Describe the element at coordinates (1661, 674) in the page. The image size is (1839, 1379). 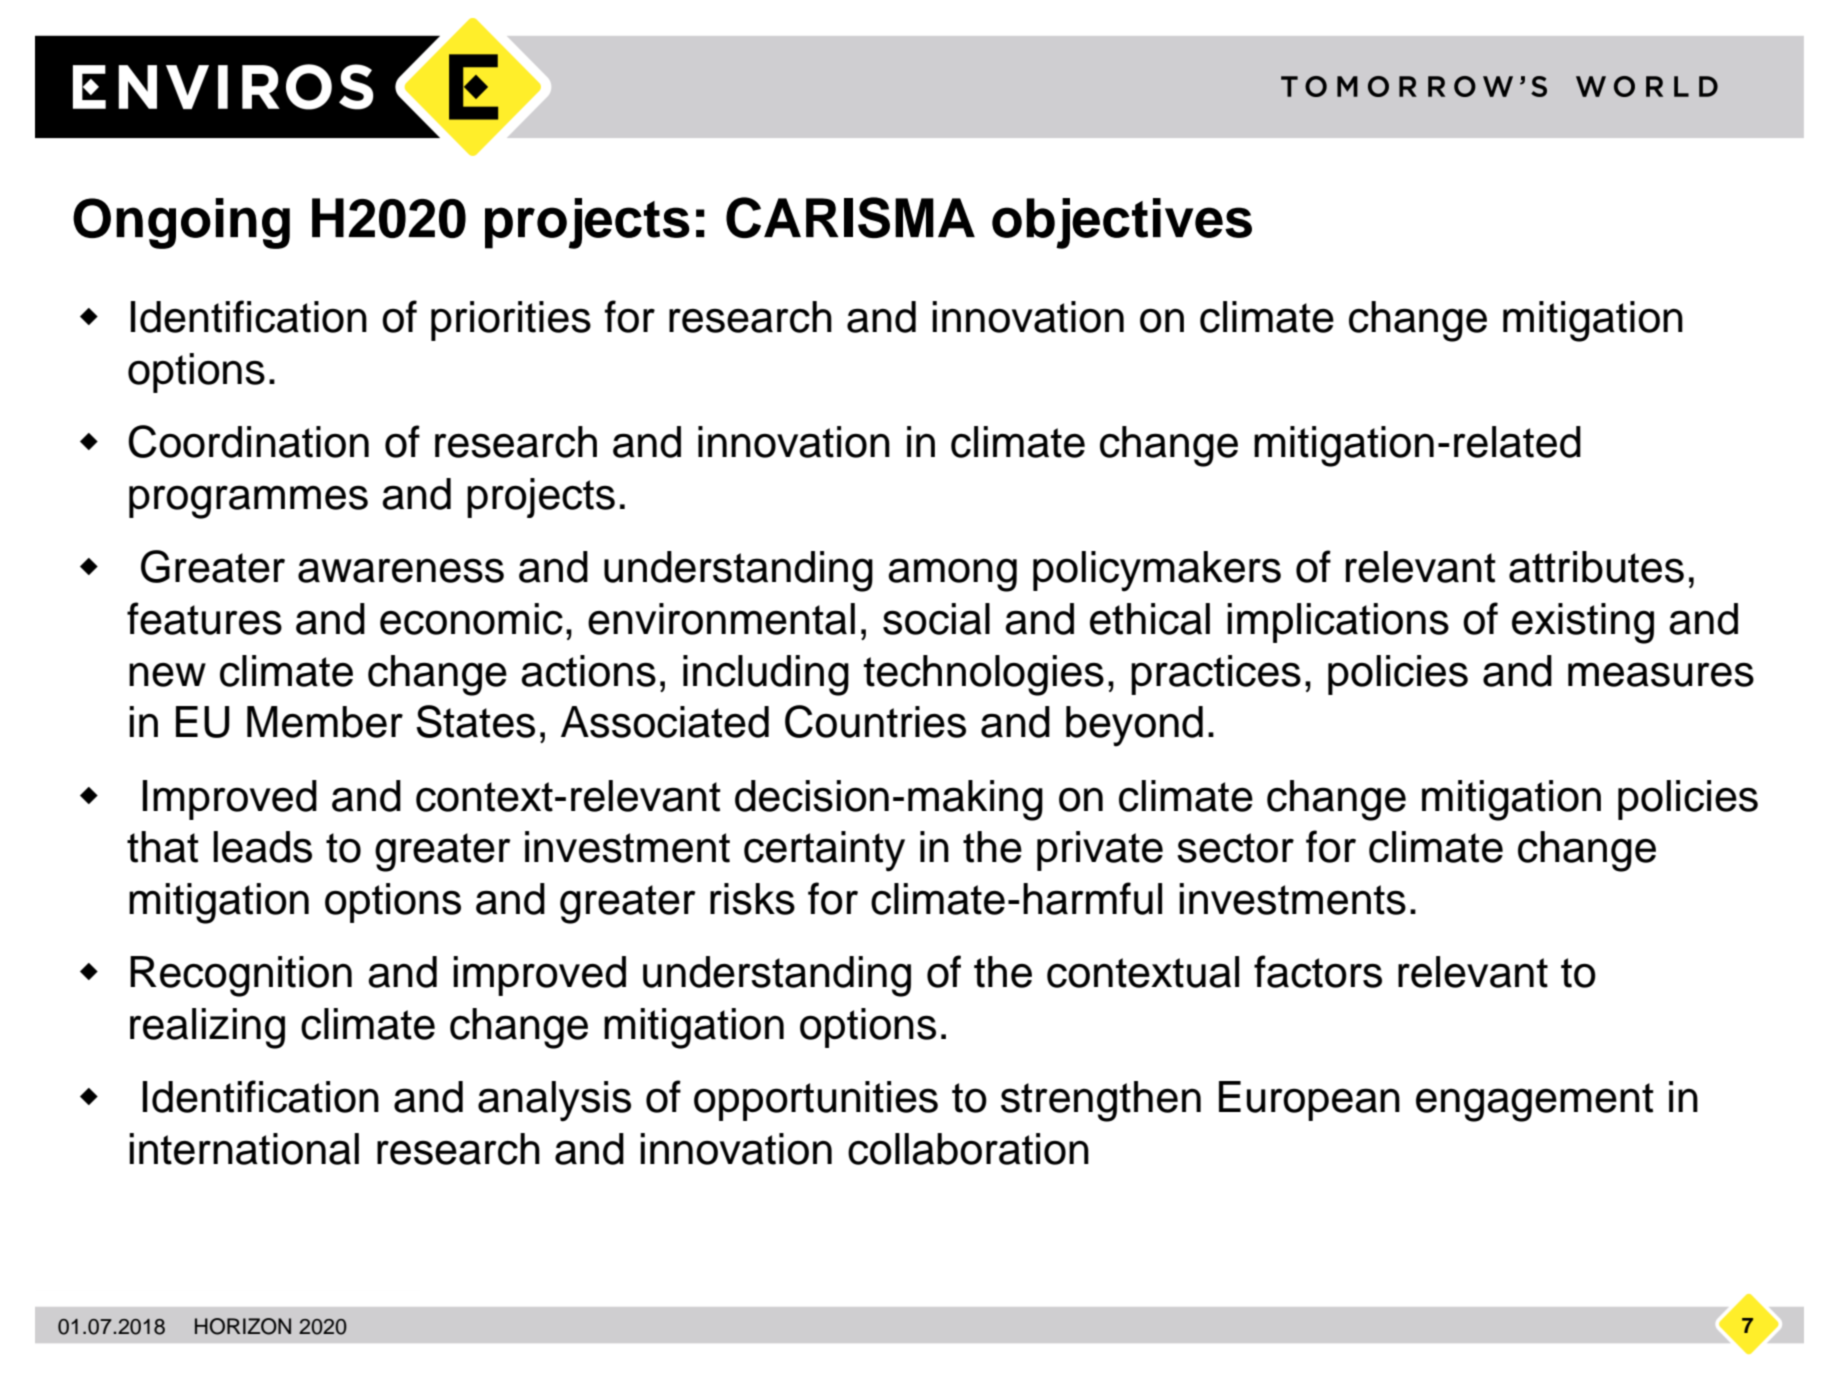
I see `measures` at that location.
